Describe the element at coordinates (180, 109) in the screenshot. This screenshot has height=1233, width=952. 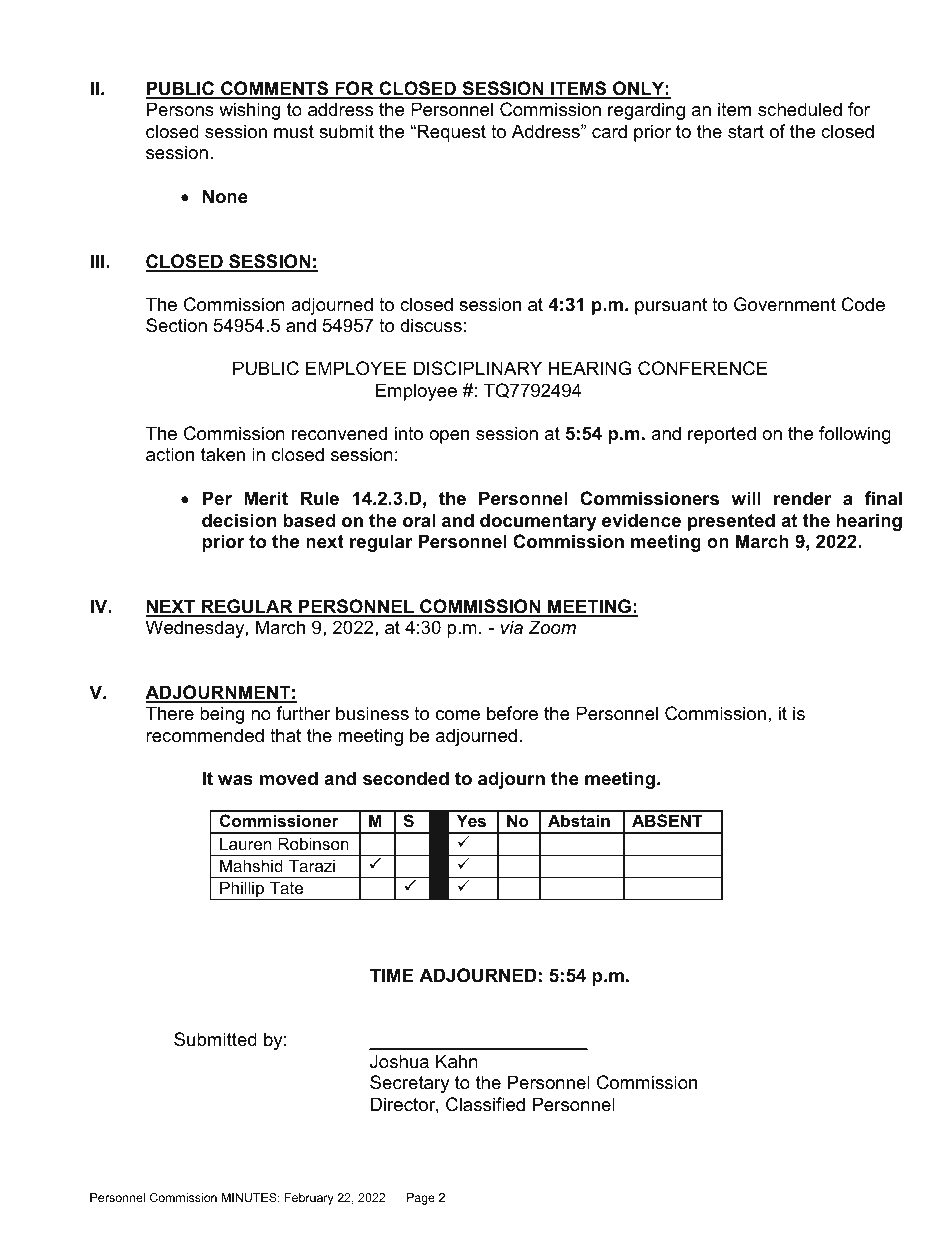
I see `Persons` at that location.
